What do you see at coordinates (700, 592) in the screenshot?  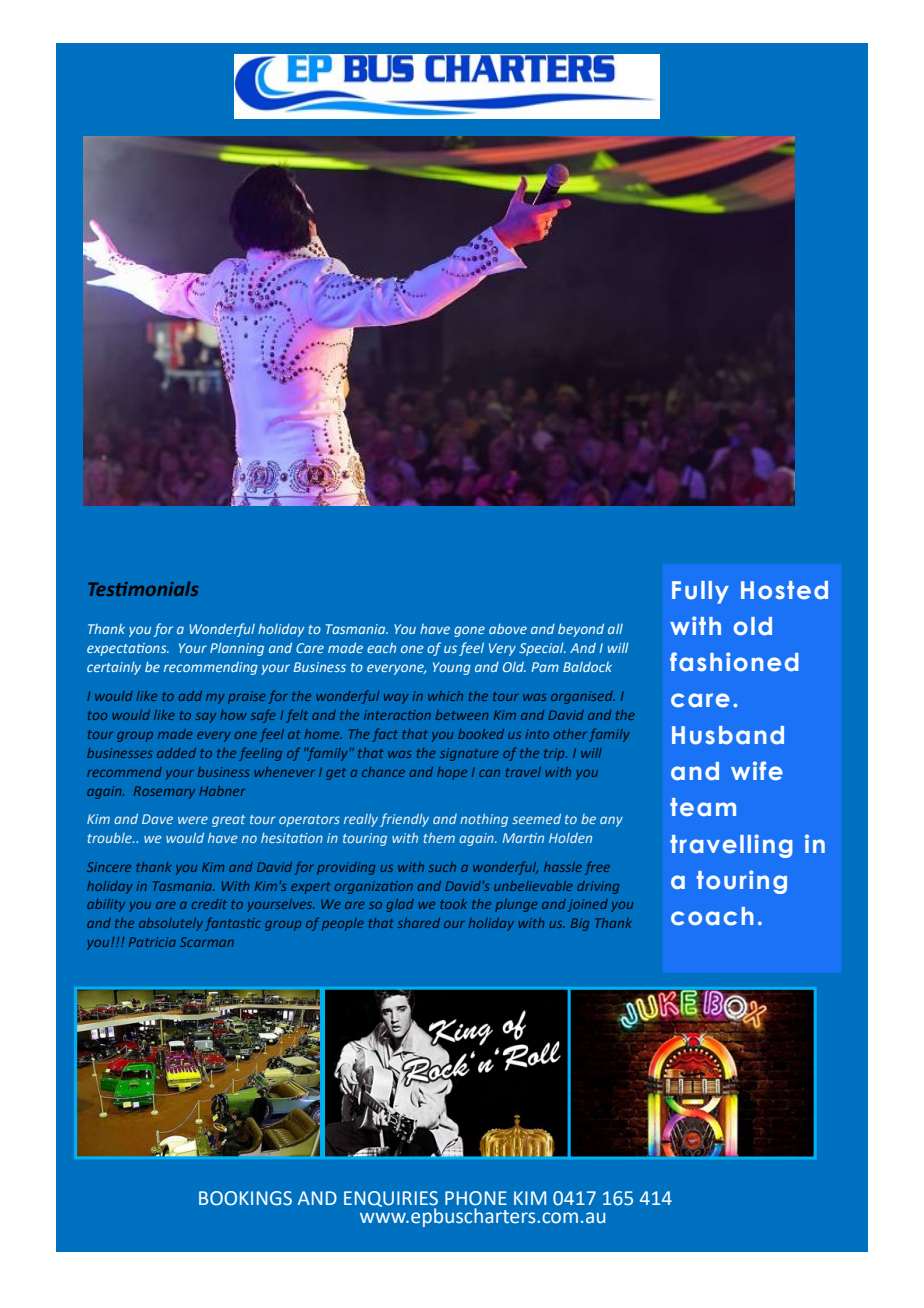 I see `Fully` at bounding box center [700, 592].
